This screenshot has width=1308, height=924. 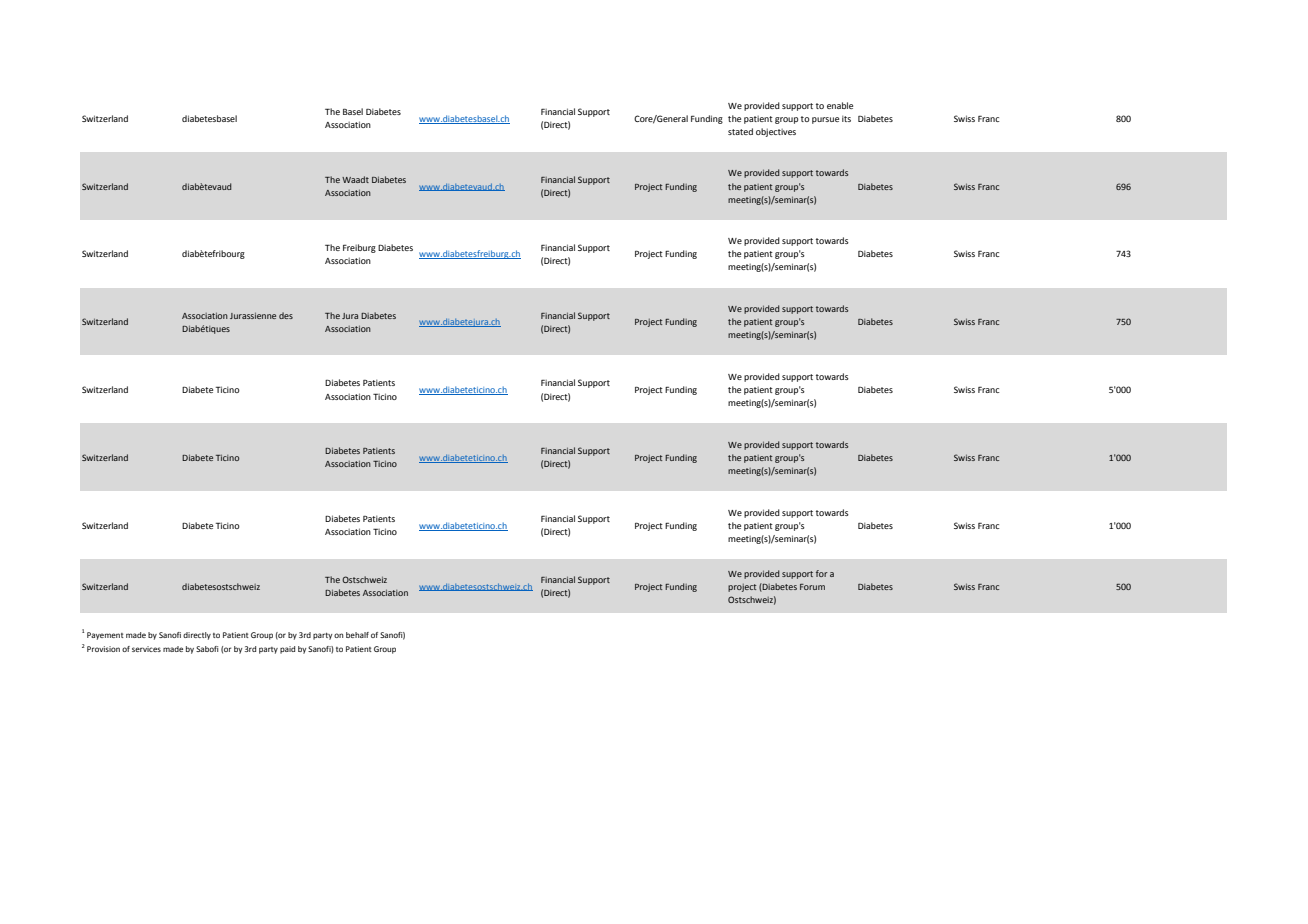 I want to click on pursue, so click(x=825, y=120).
